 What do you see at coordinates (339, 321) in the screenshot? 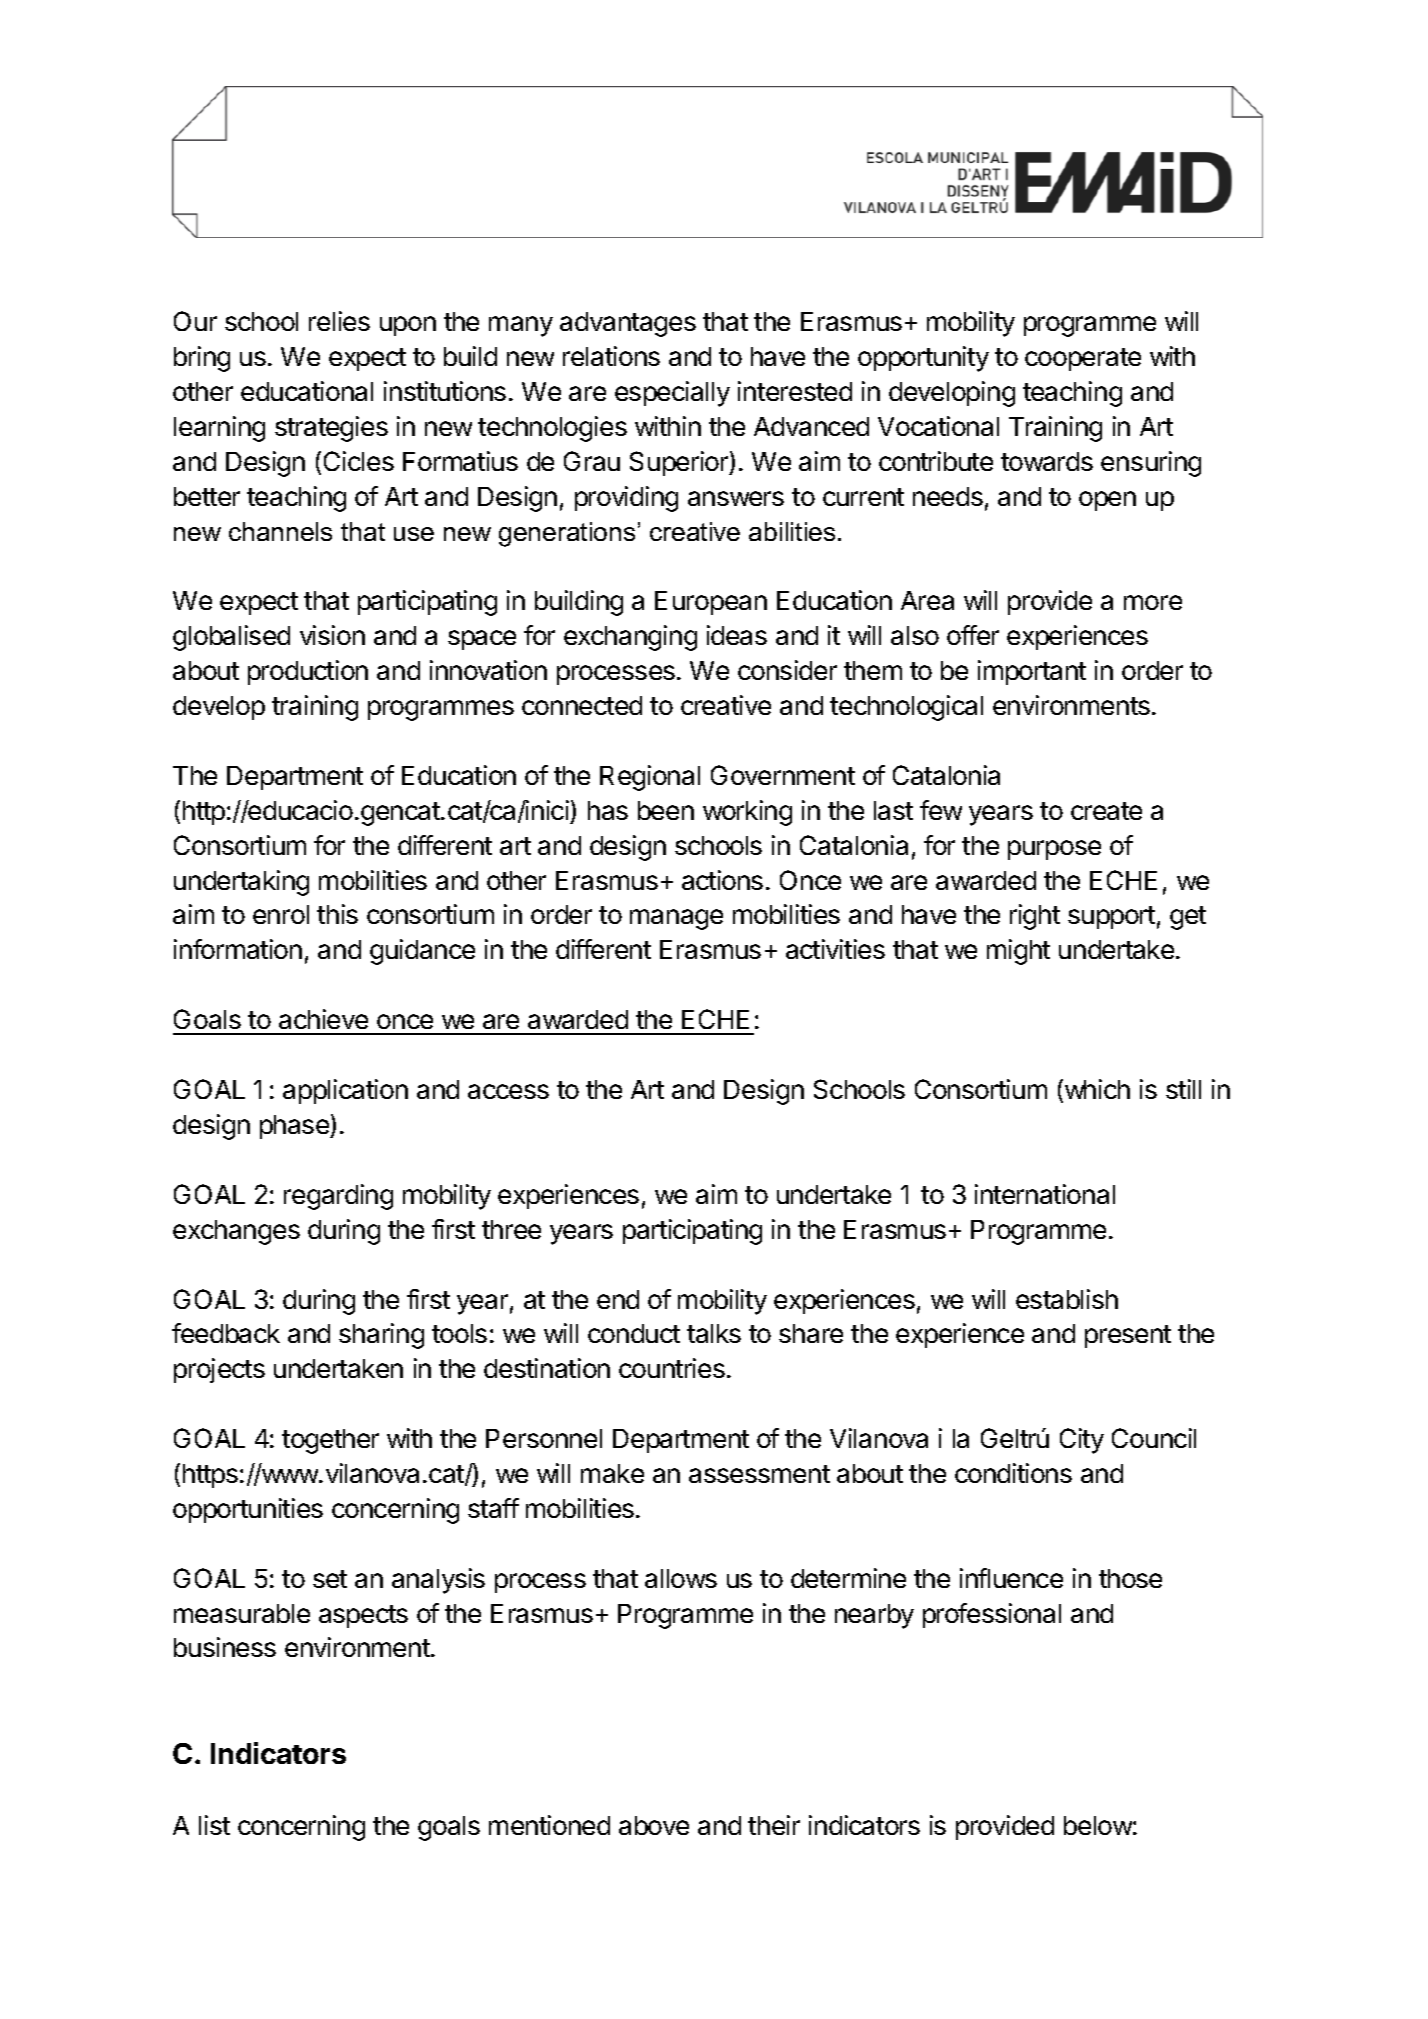
I see `relies` at bounding box center [339, 321].
